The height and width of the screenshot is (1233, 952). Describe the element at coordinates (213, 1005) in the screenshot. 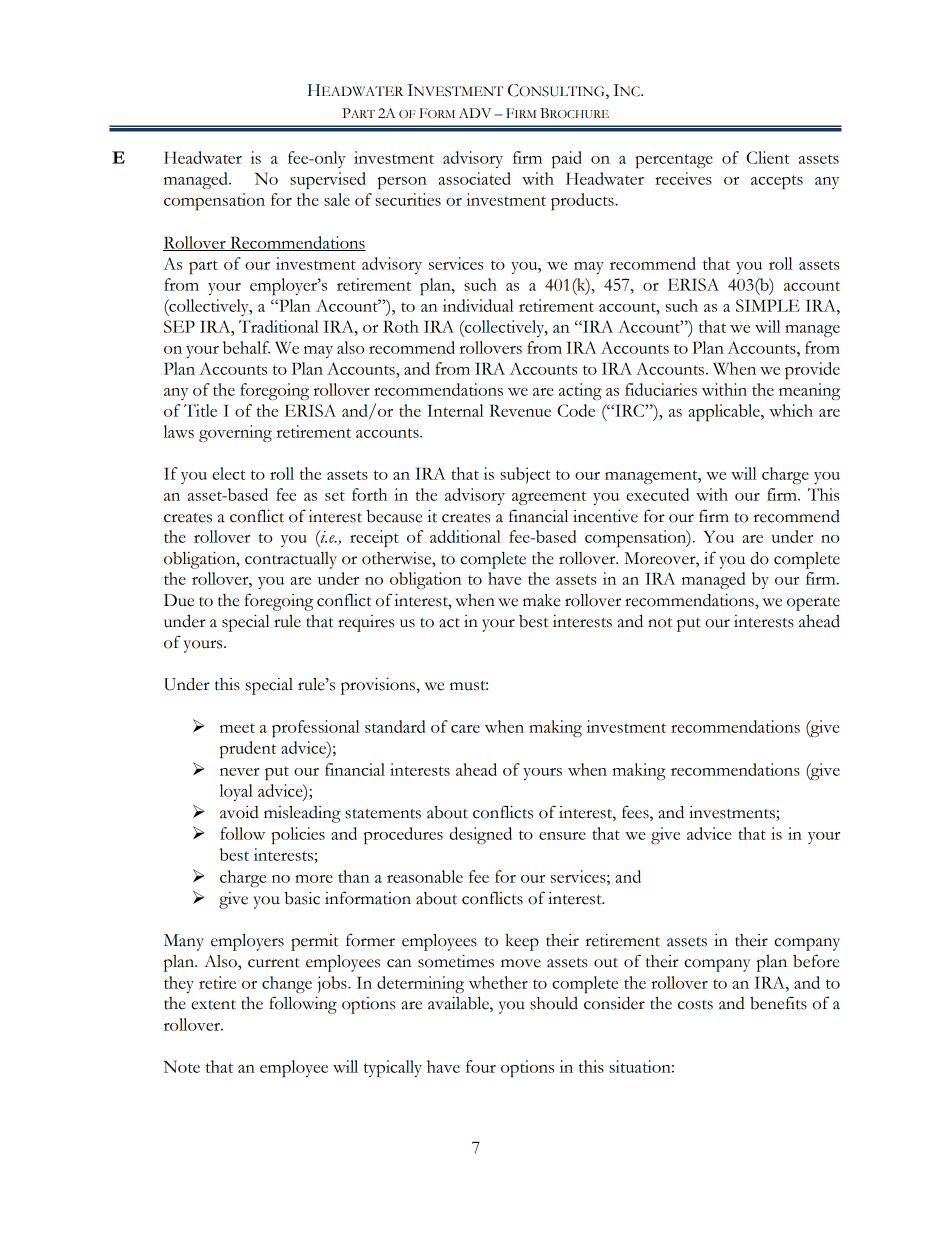

I see `extent` at that location.
